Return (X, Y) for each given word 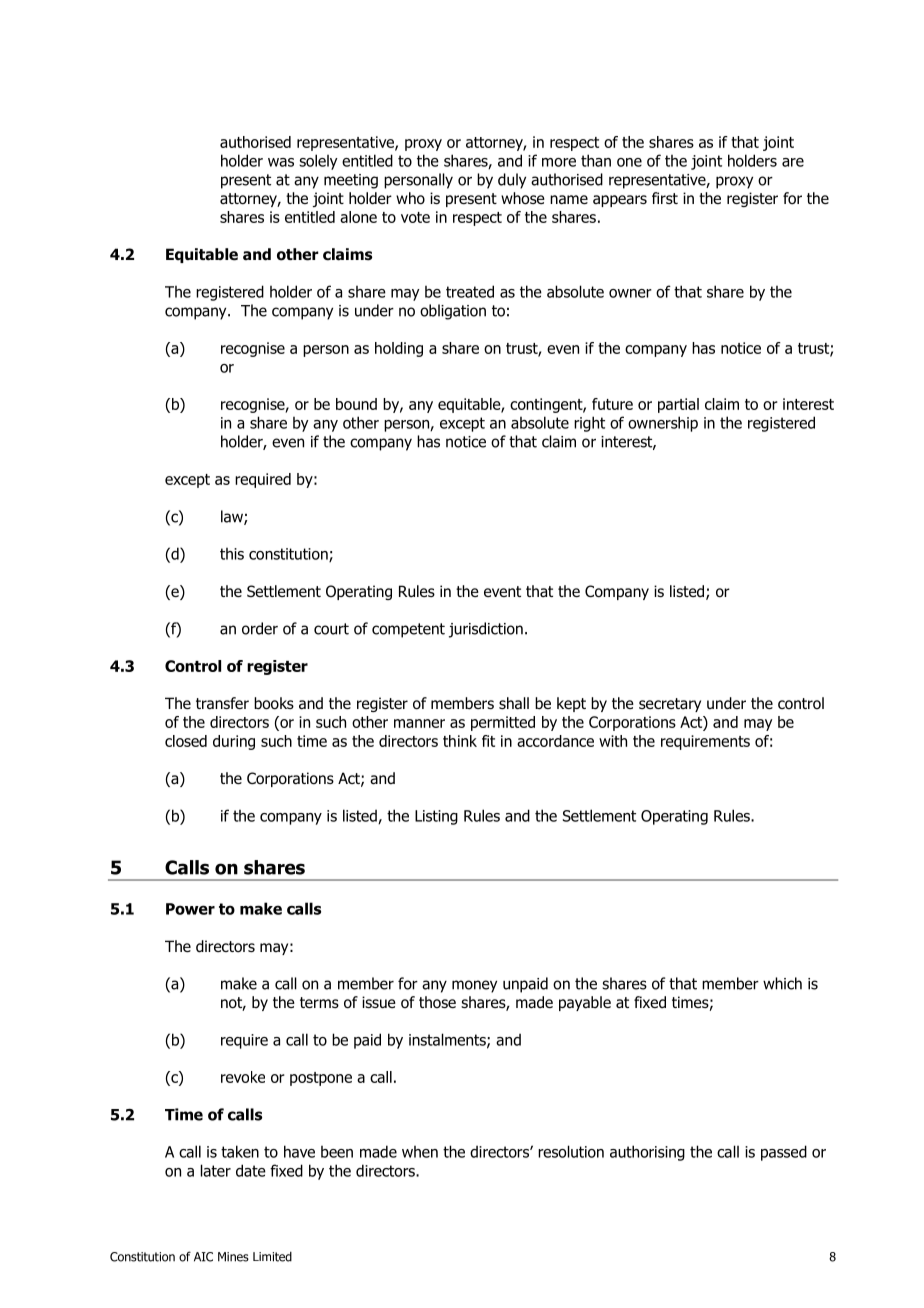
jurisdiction (486, 630)
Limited (272, 1256)
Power (190, 909)
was (281, 162)
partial (678, 405)
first (665, 198)
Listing (436, 817)
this (232, 554)
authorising (647, 1153)
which (782, 983)
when (420, 1152)
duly (512, 181)
